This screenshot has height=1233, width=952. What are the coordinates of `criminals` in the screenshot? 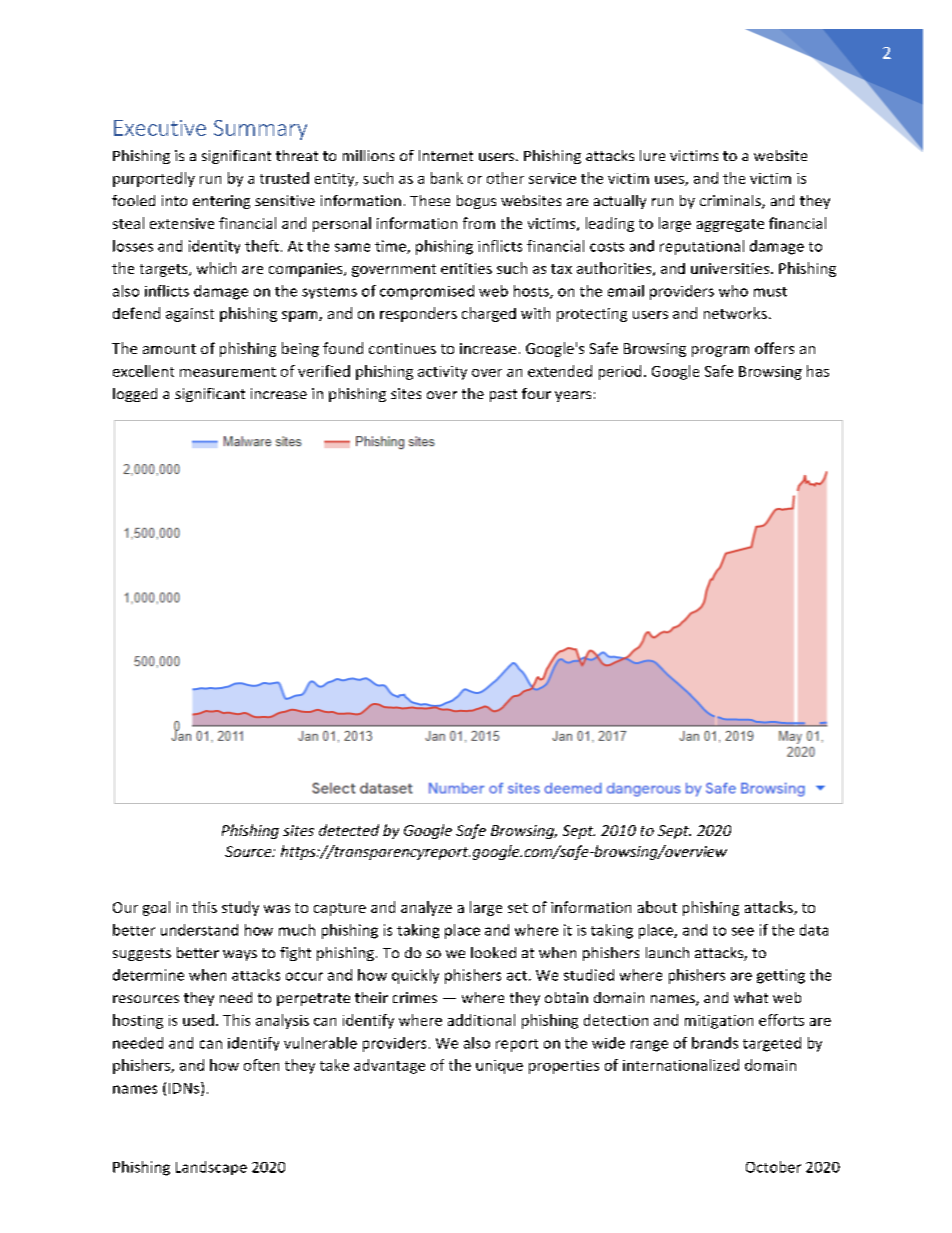 It's located at (731, 202).
